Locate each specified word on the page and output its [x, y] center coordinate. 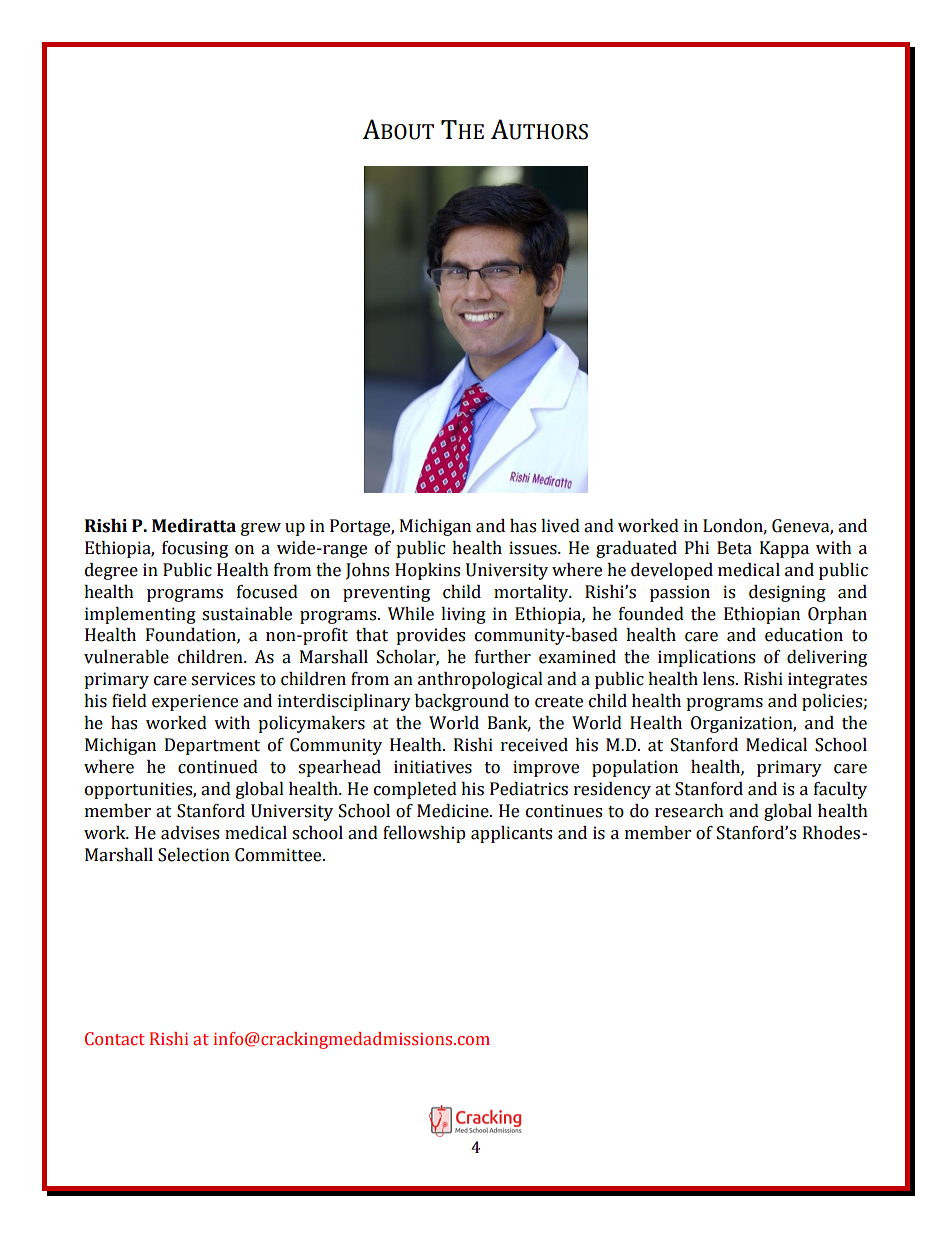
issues [534, 548]
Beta [734, 548]
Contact [115, 1039]
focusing [195, 549]
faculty [840, 790]
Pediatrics [529, 789]
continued [218, 767]
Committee [279, 855]
